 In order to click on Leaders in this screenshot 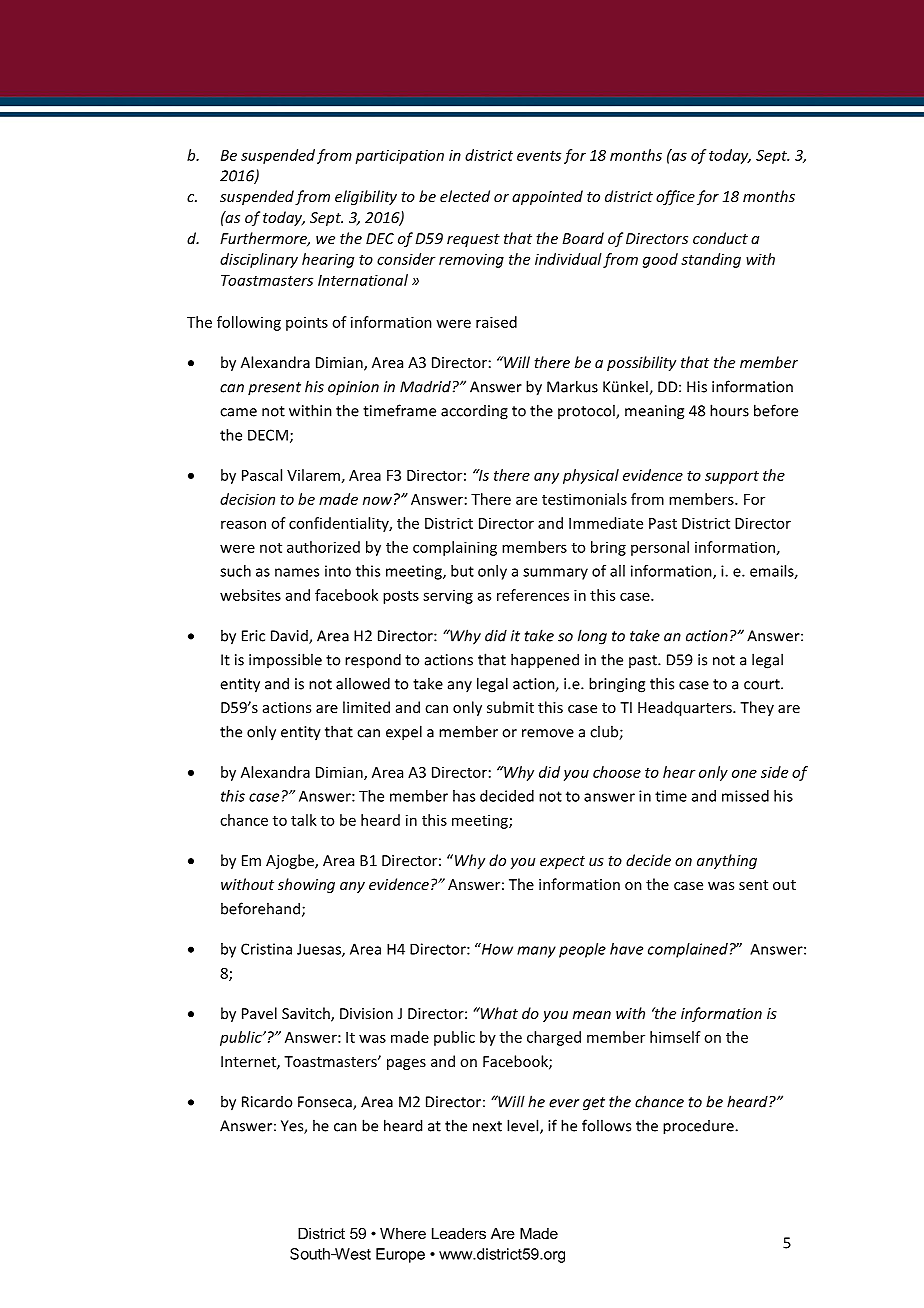, I will do `click(459, 1233)`.
